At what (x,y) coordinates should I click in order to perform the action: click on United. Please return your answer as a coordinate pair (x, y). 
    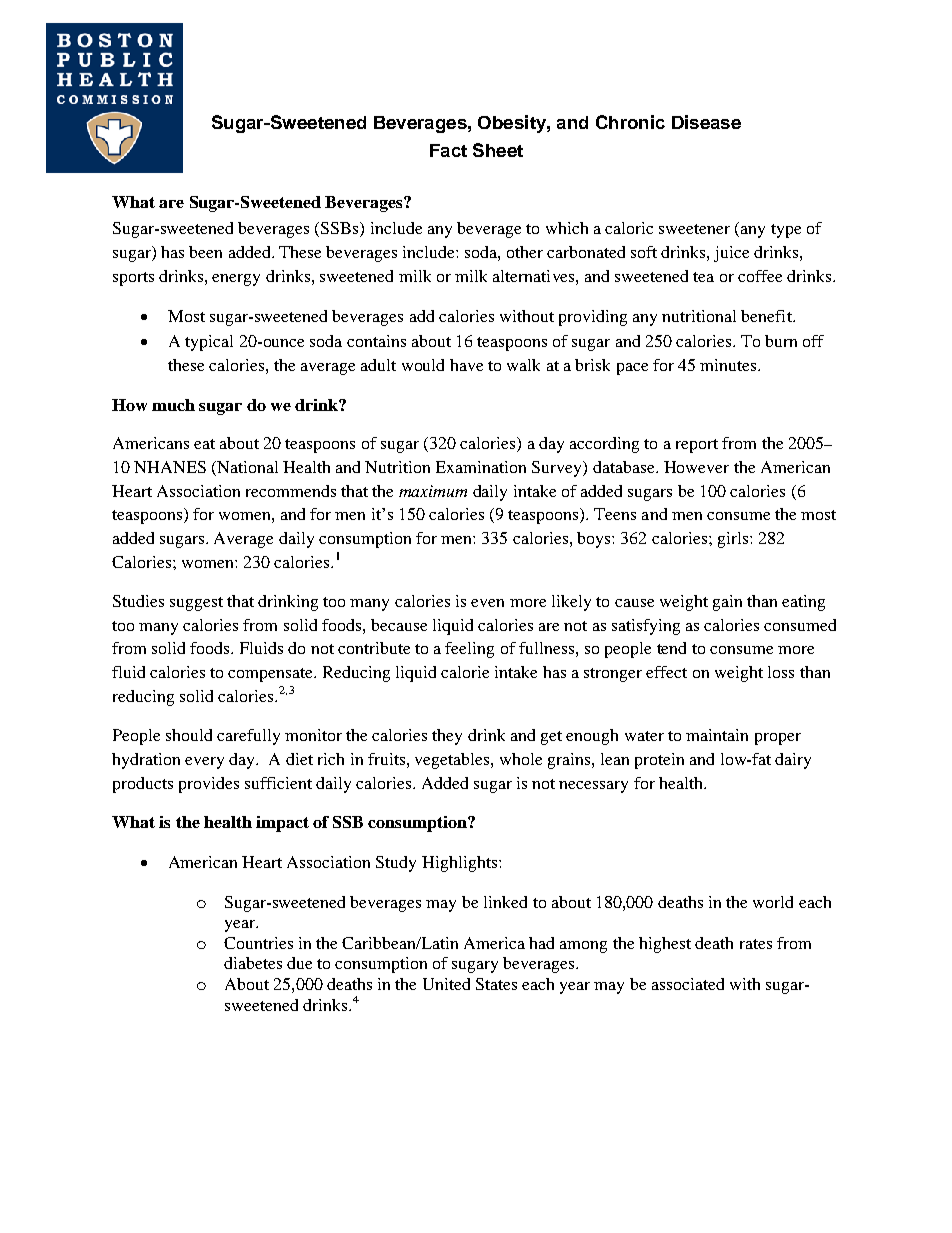
    Looking at the image, I should click on (446, 984).
